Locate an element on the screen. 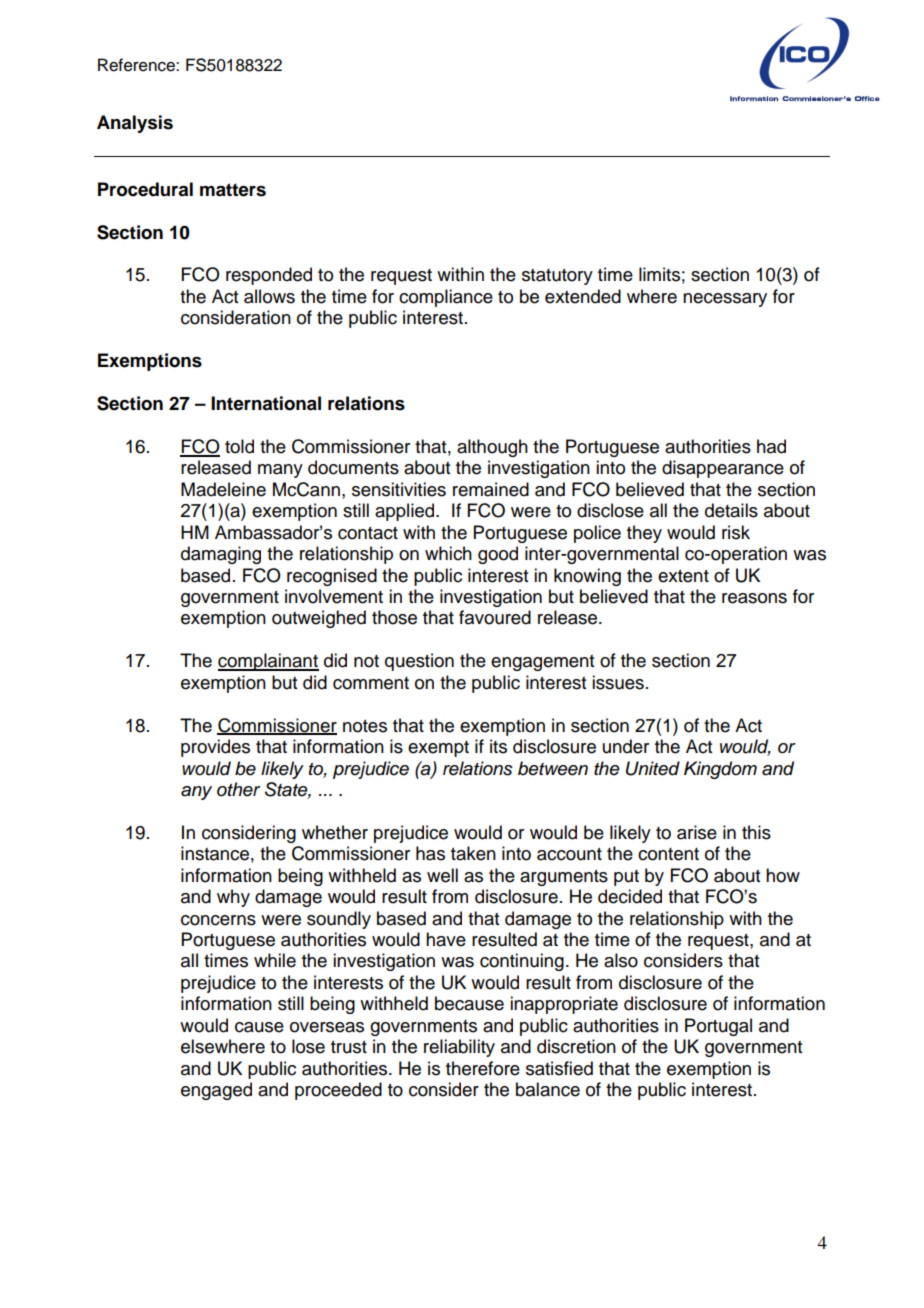 The height and width of the screenshot is (1308, 924). told is located at coordinates (239, 446).
